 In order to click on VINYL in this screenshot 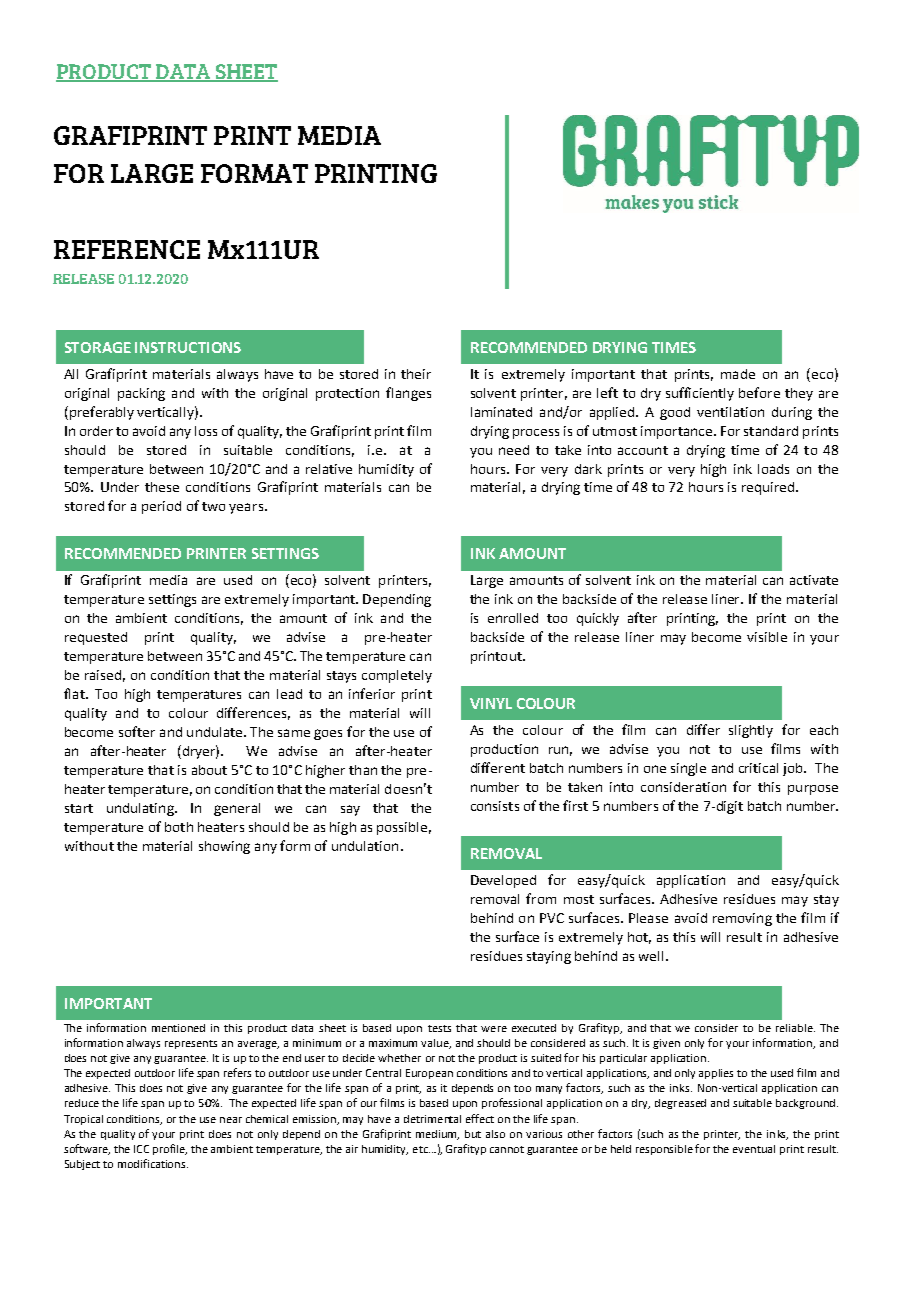, I will do `click(491, 703)`.
